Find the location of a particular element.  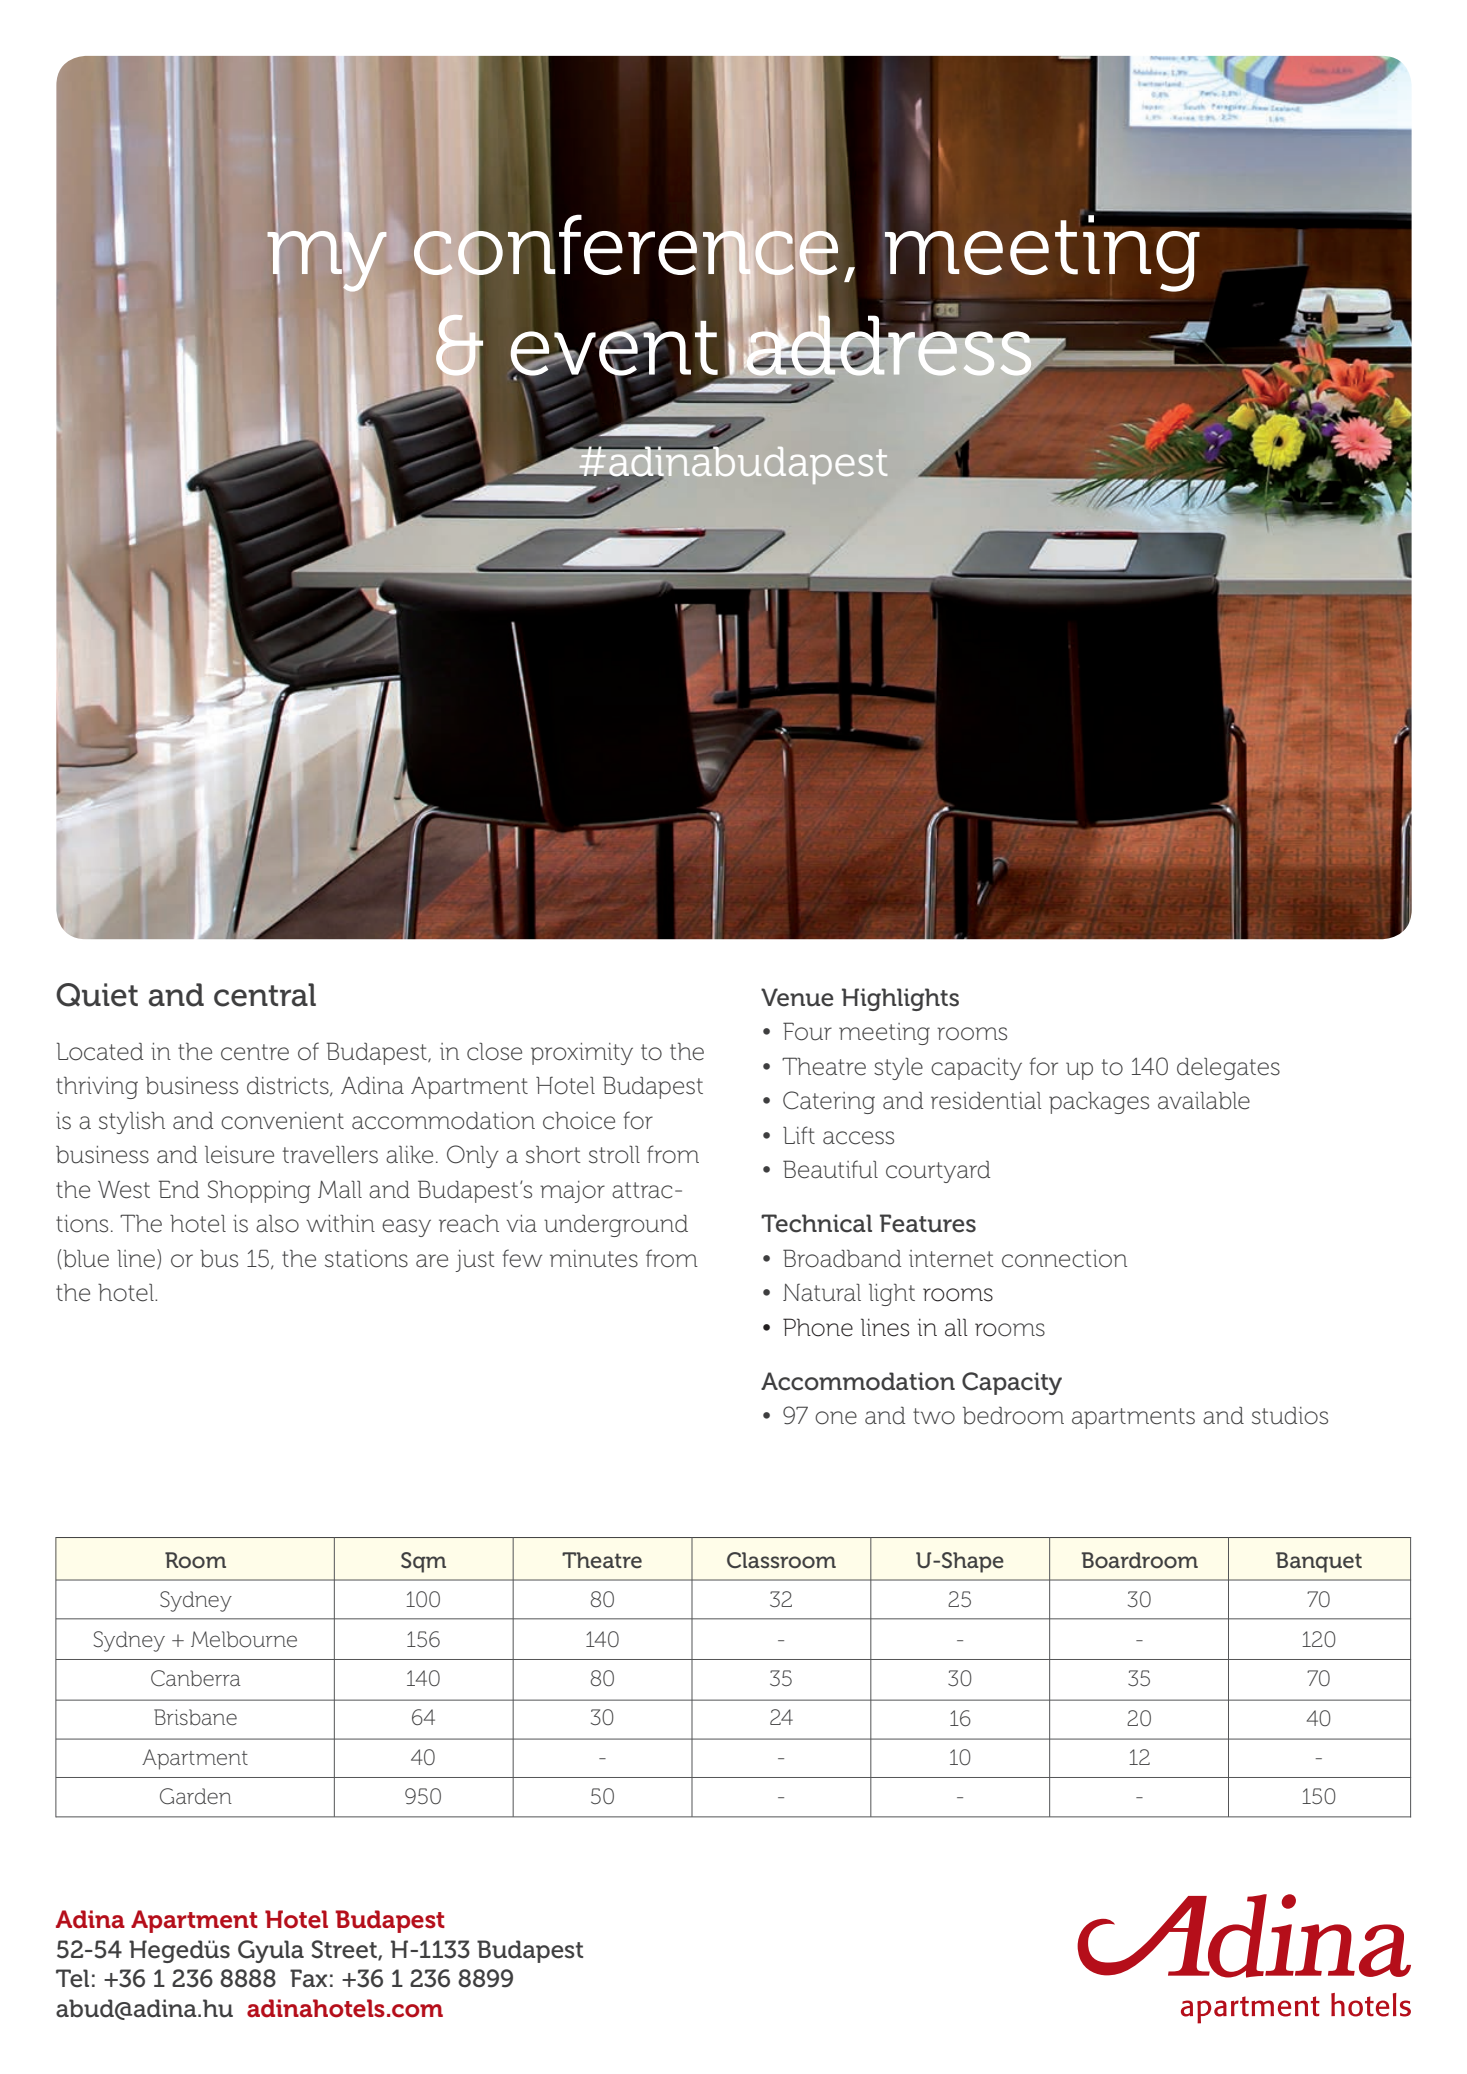

two is located at coordinates (934, 1416).
